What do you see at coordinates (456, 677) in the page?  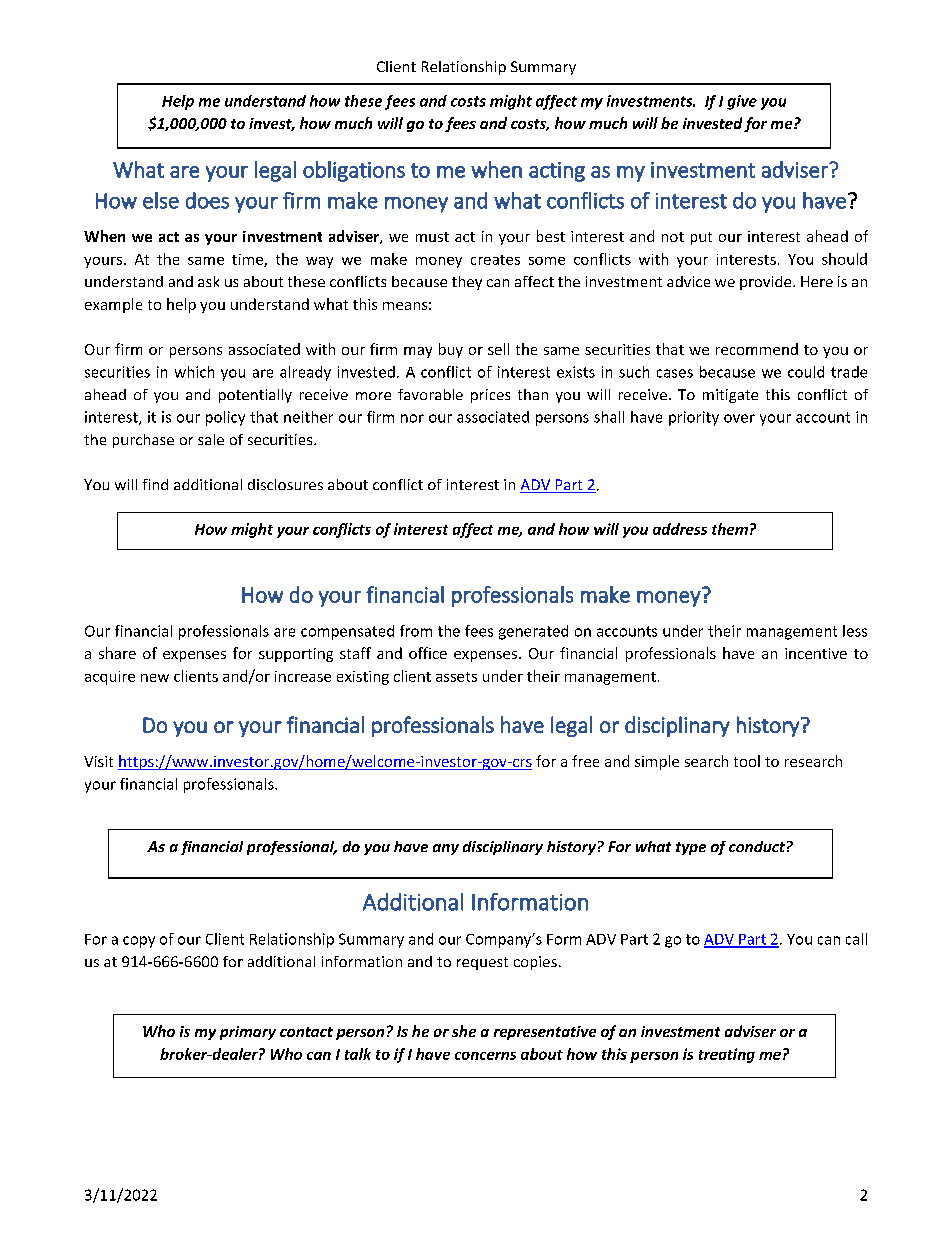 I see `assets` at bounding box center [456, 677].
